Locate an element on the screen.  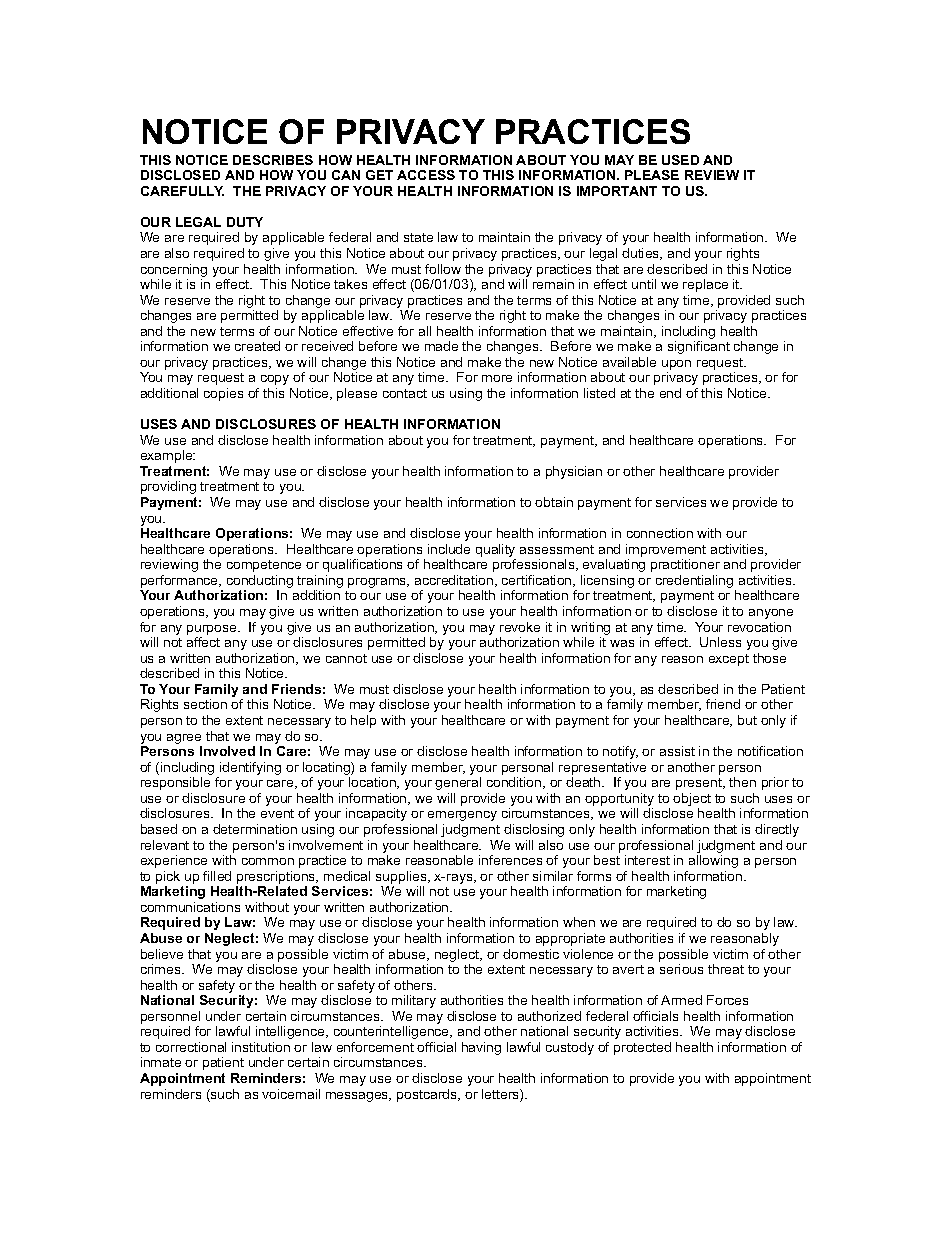
having is located at coordinates (481, 1048).
